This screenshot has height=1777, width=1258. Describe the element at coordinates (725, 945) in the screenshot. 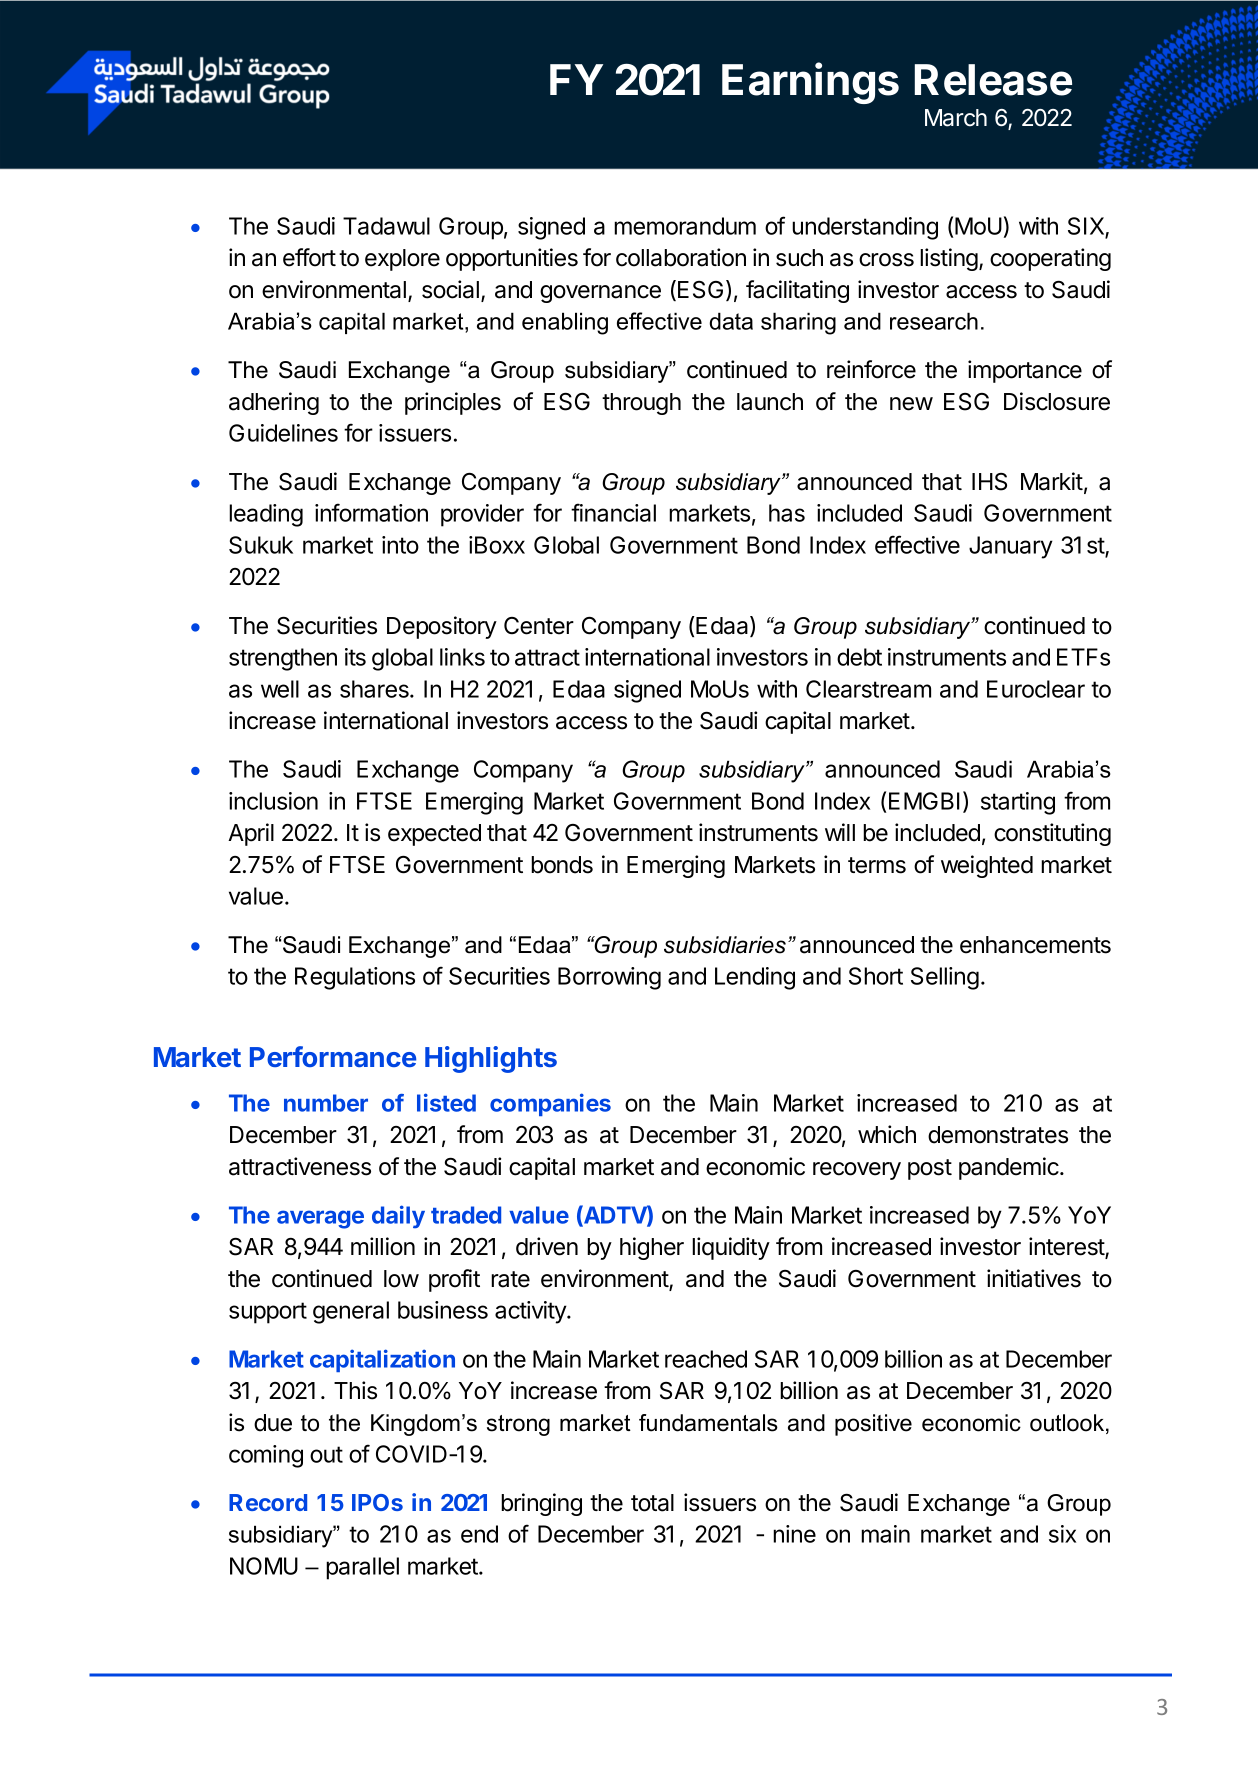

I see `subsidiaries` at that location.
